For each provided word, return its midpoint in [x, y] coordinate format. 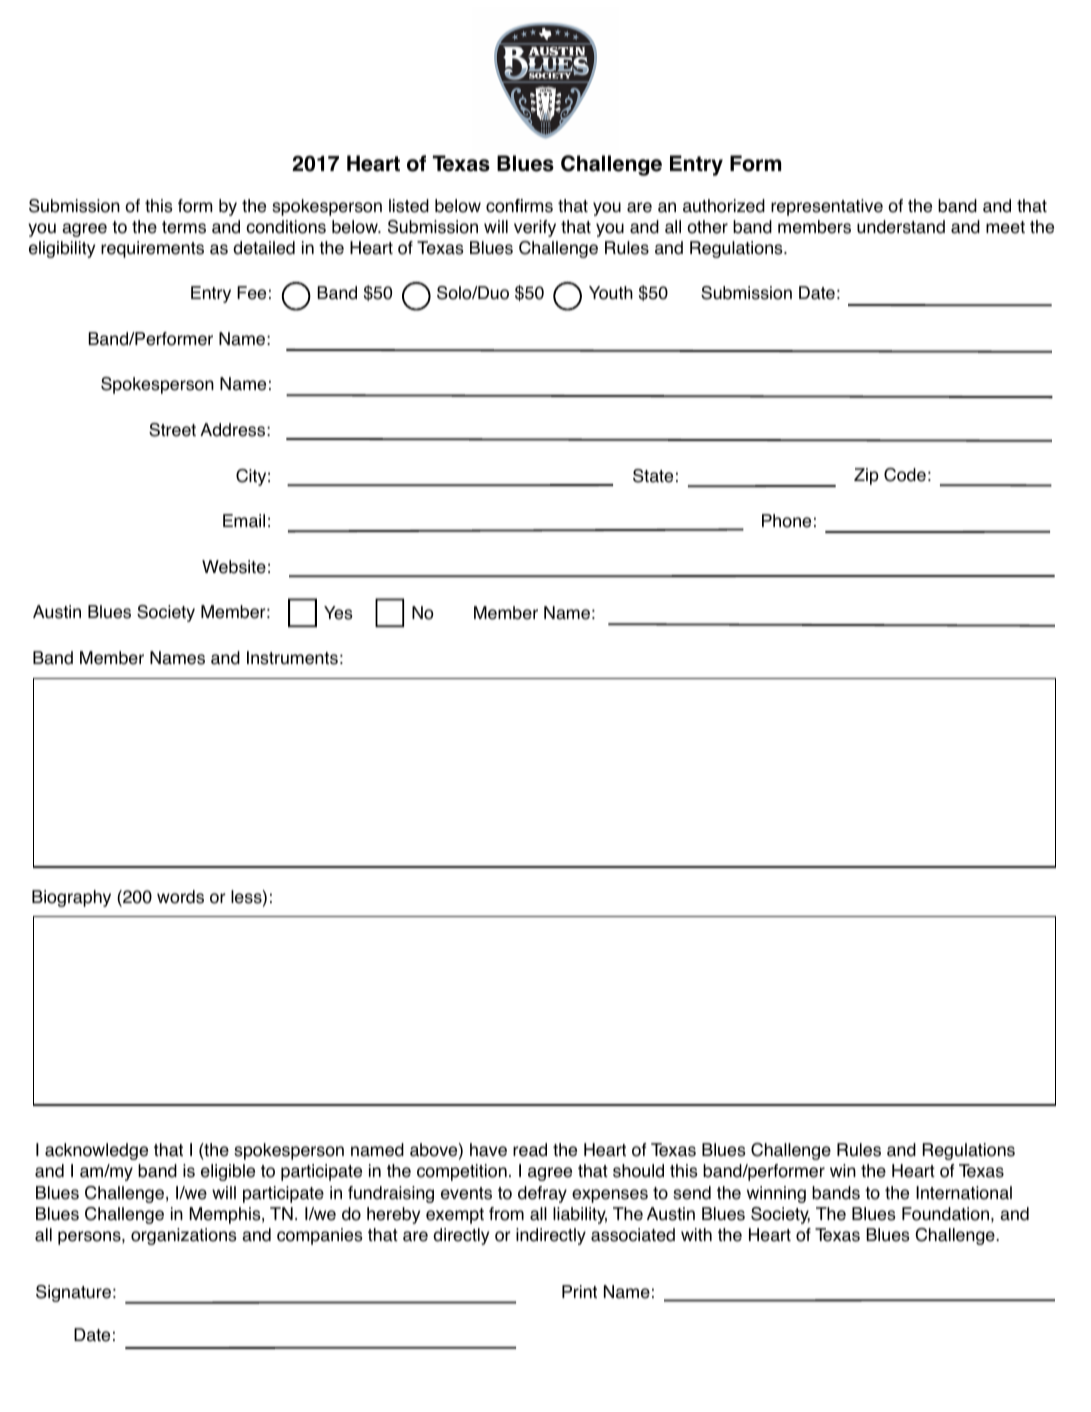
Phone [786, 521]
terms [184, 227]
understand [901, 227]
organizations [184, 1236]
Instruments [292, 658]
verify [535, 228]
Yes [338, 613]
